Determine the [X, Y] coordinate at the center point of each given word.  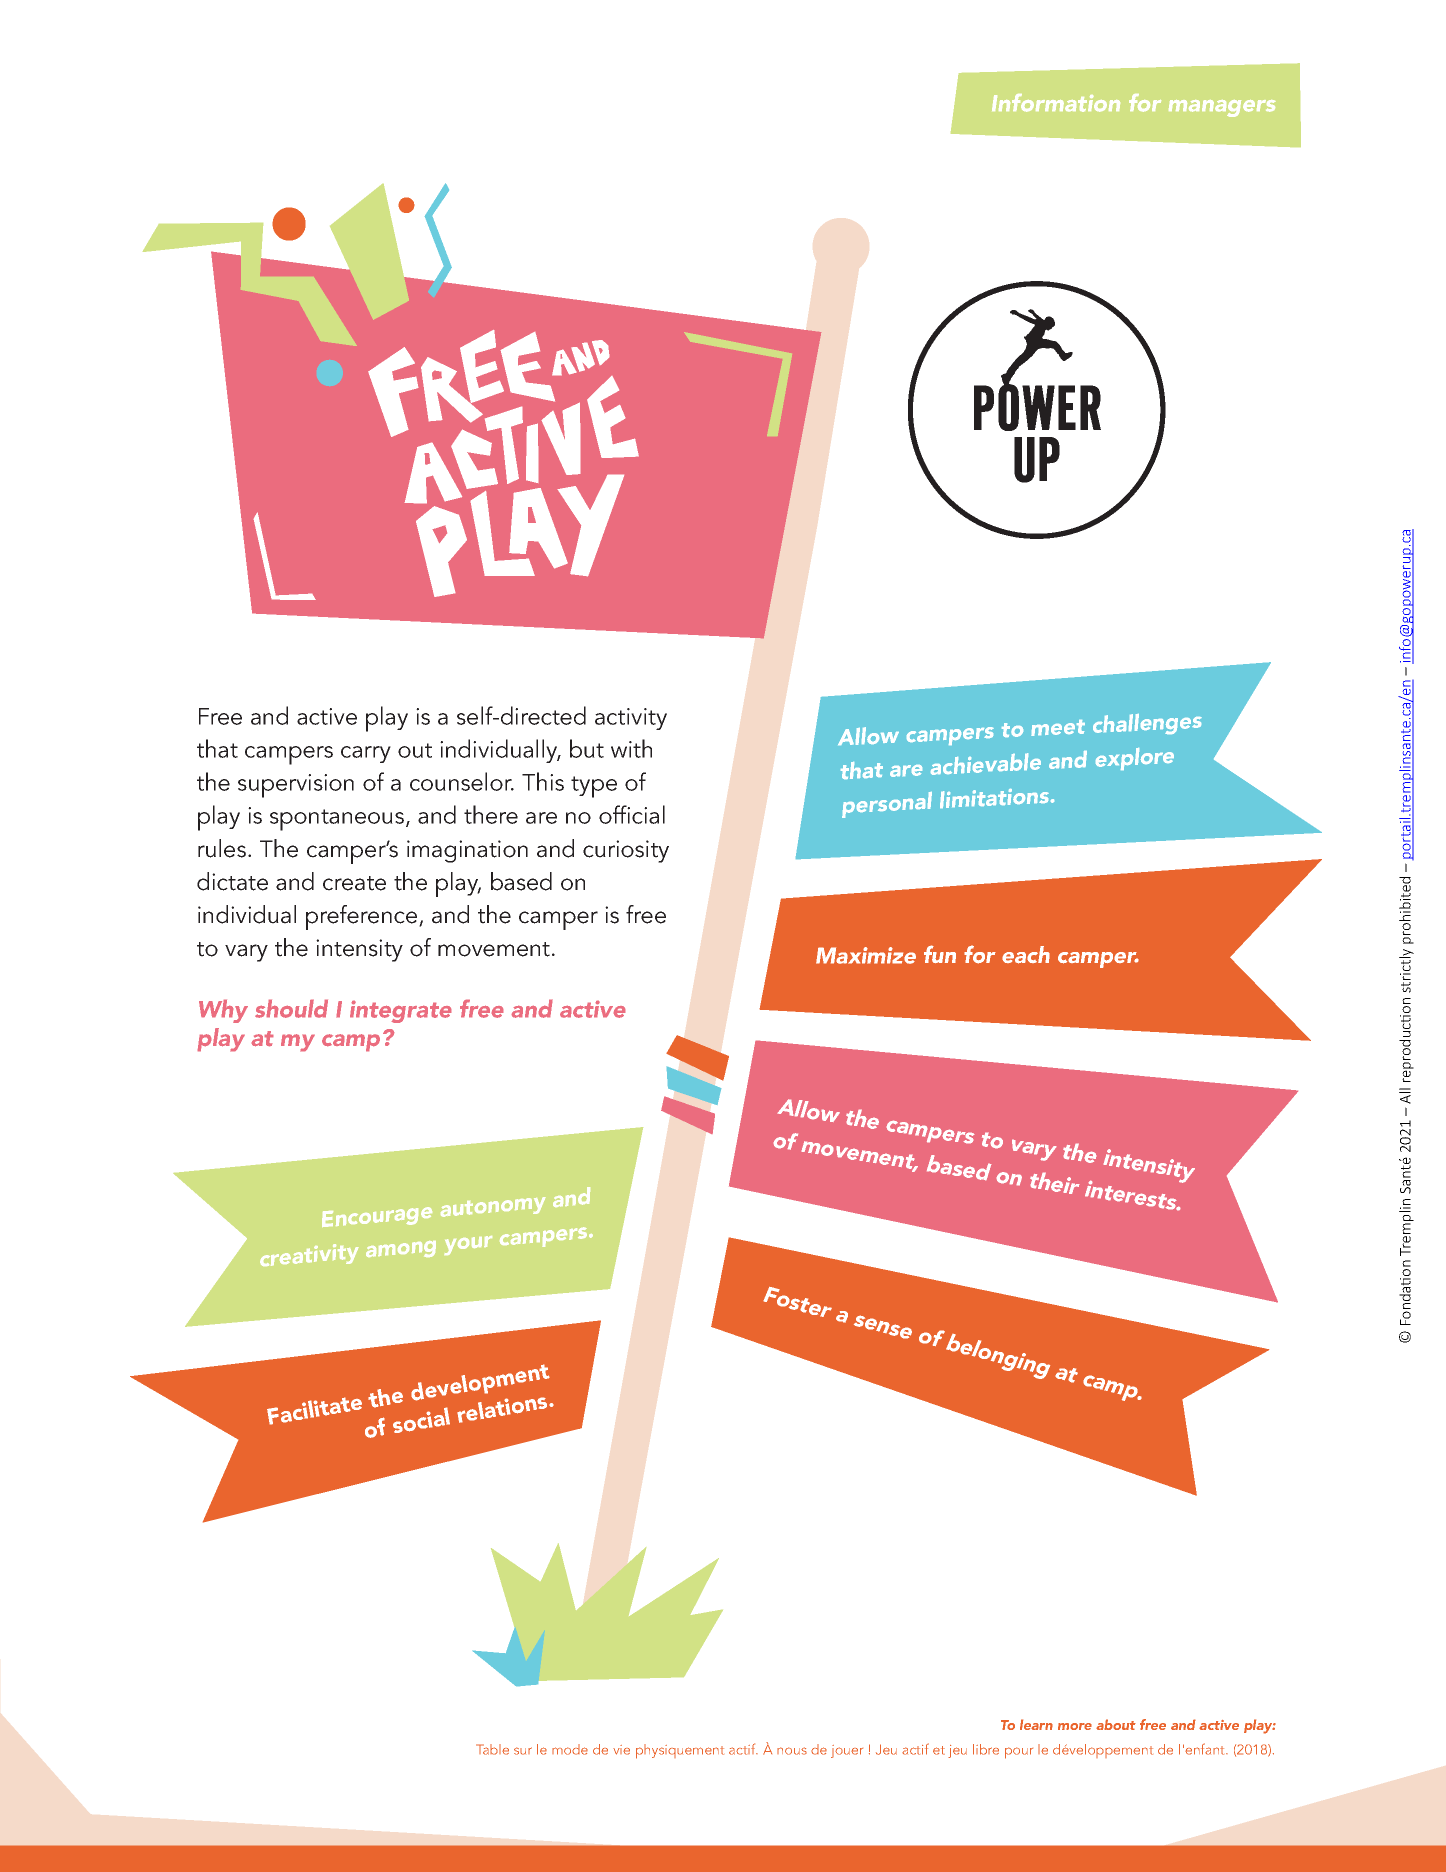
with [631, 748]
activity [631, 719]
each [1026, 955]
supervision [296, 786]
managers [1222, 108]
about [1116, 1724]
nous [792, 1751]
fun [940, 954]
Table [492, 1749]
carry [366, 754]
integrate [401, 1011]
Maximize [866, 955]
